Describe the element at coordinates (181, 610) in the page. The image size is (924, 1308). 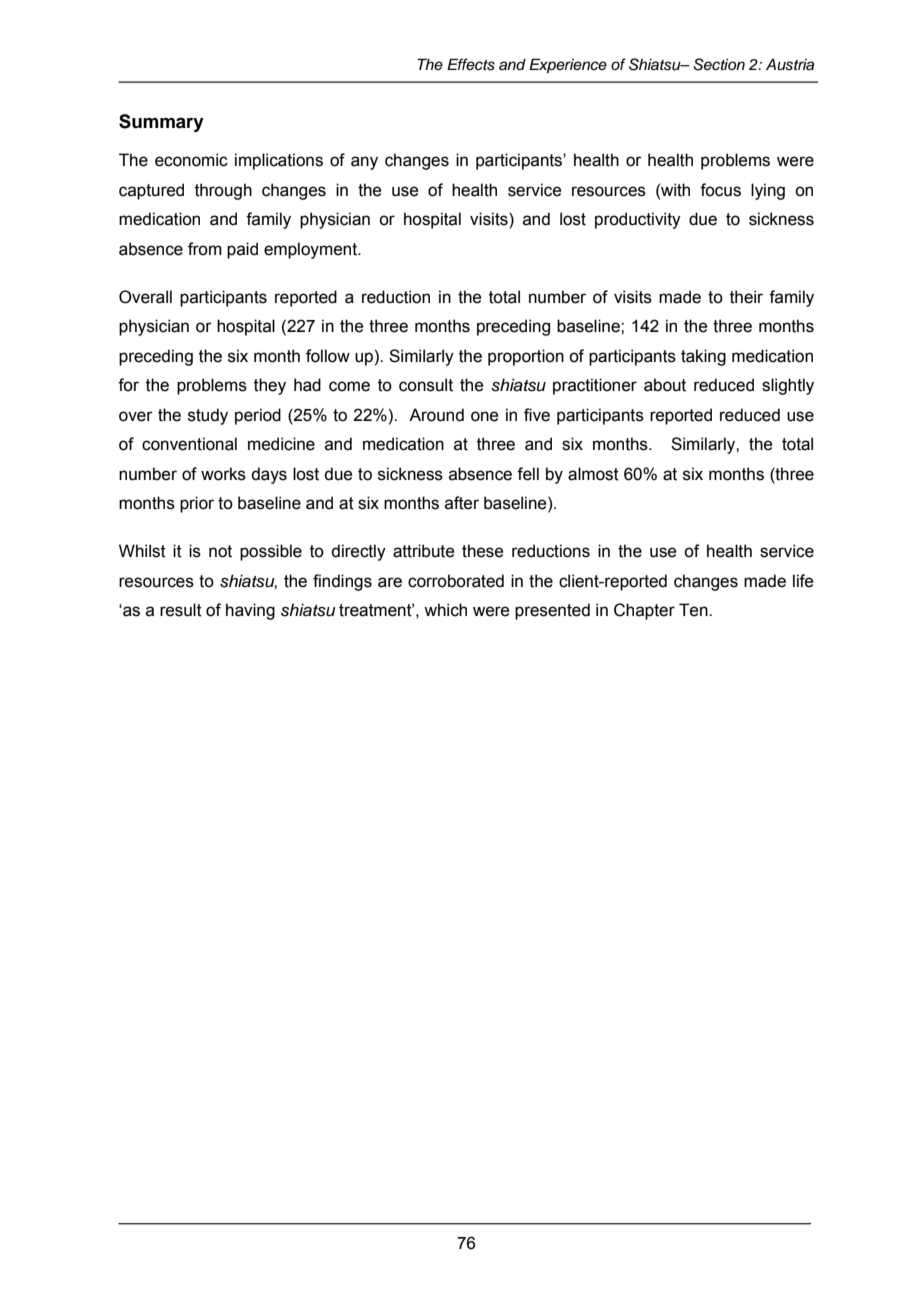
I see `result` at that location.
